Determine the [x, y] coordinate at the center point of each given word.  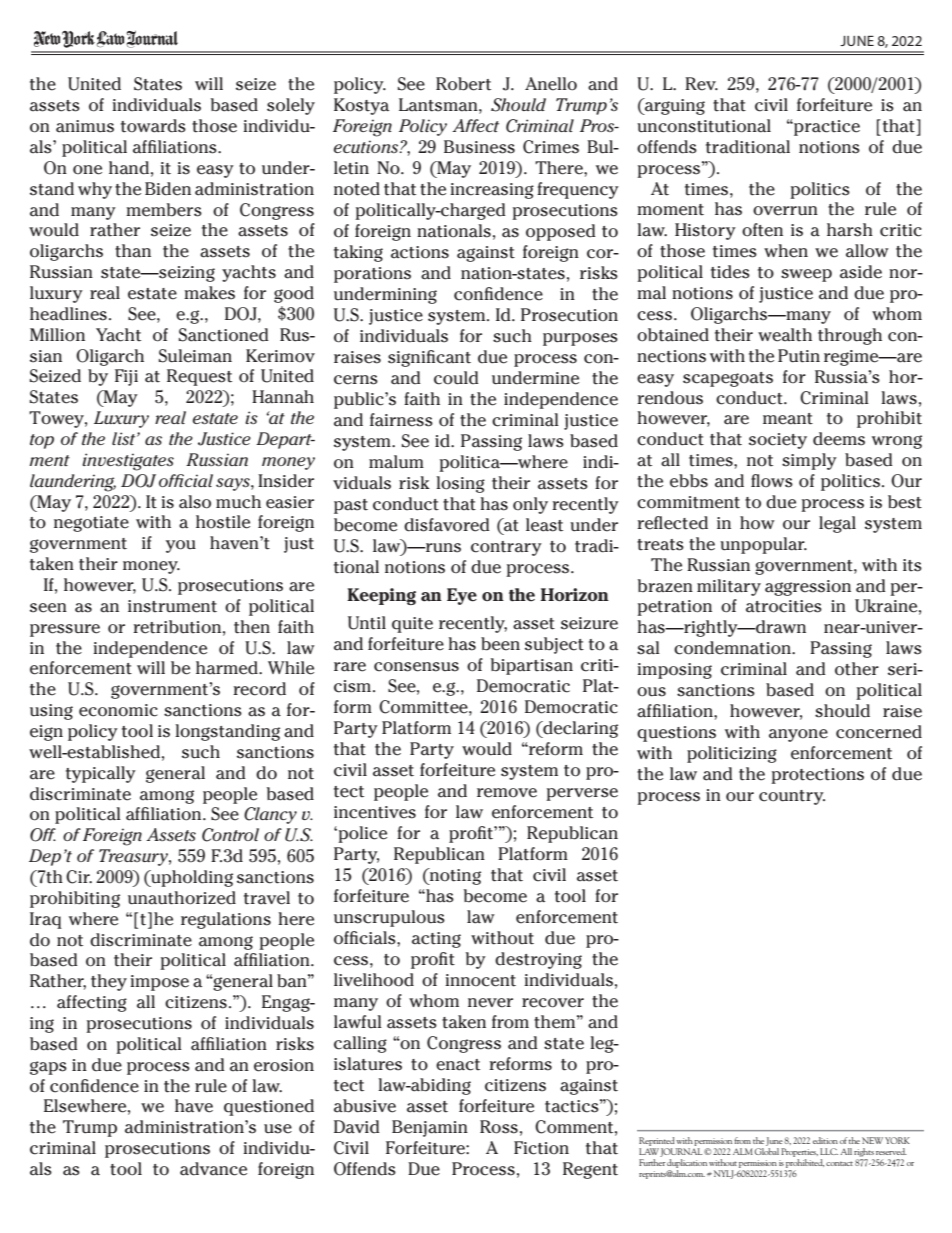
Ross [499, 1127]
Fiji [126, 377]
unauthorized [182, 898]
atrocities [784, 606]
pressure [65, 630]
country [792, 797]
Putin [799, 356]
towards [153, 126]
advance [213, 1169]
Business [479, 147]
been [500, 644]
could [456, 378]
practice [826, 128]
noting [454, 876]
